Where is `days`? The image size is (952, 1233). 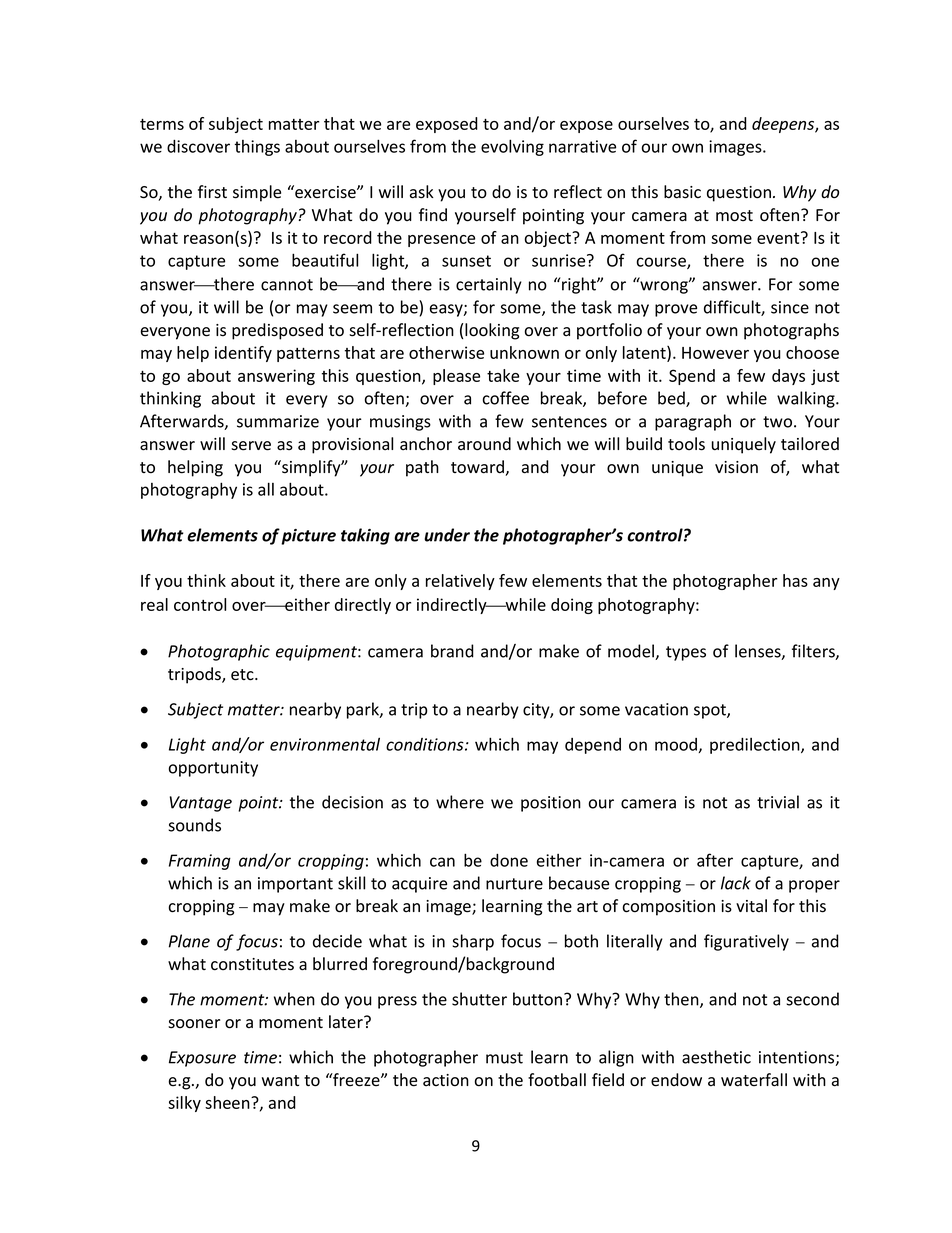 days is located at coordinates (788, 377).
